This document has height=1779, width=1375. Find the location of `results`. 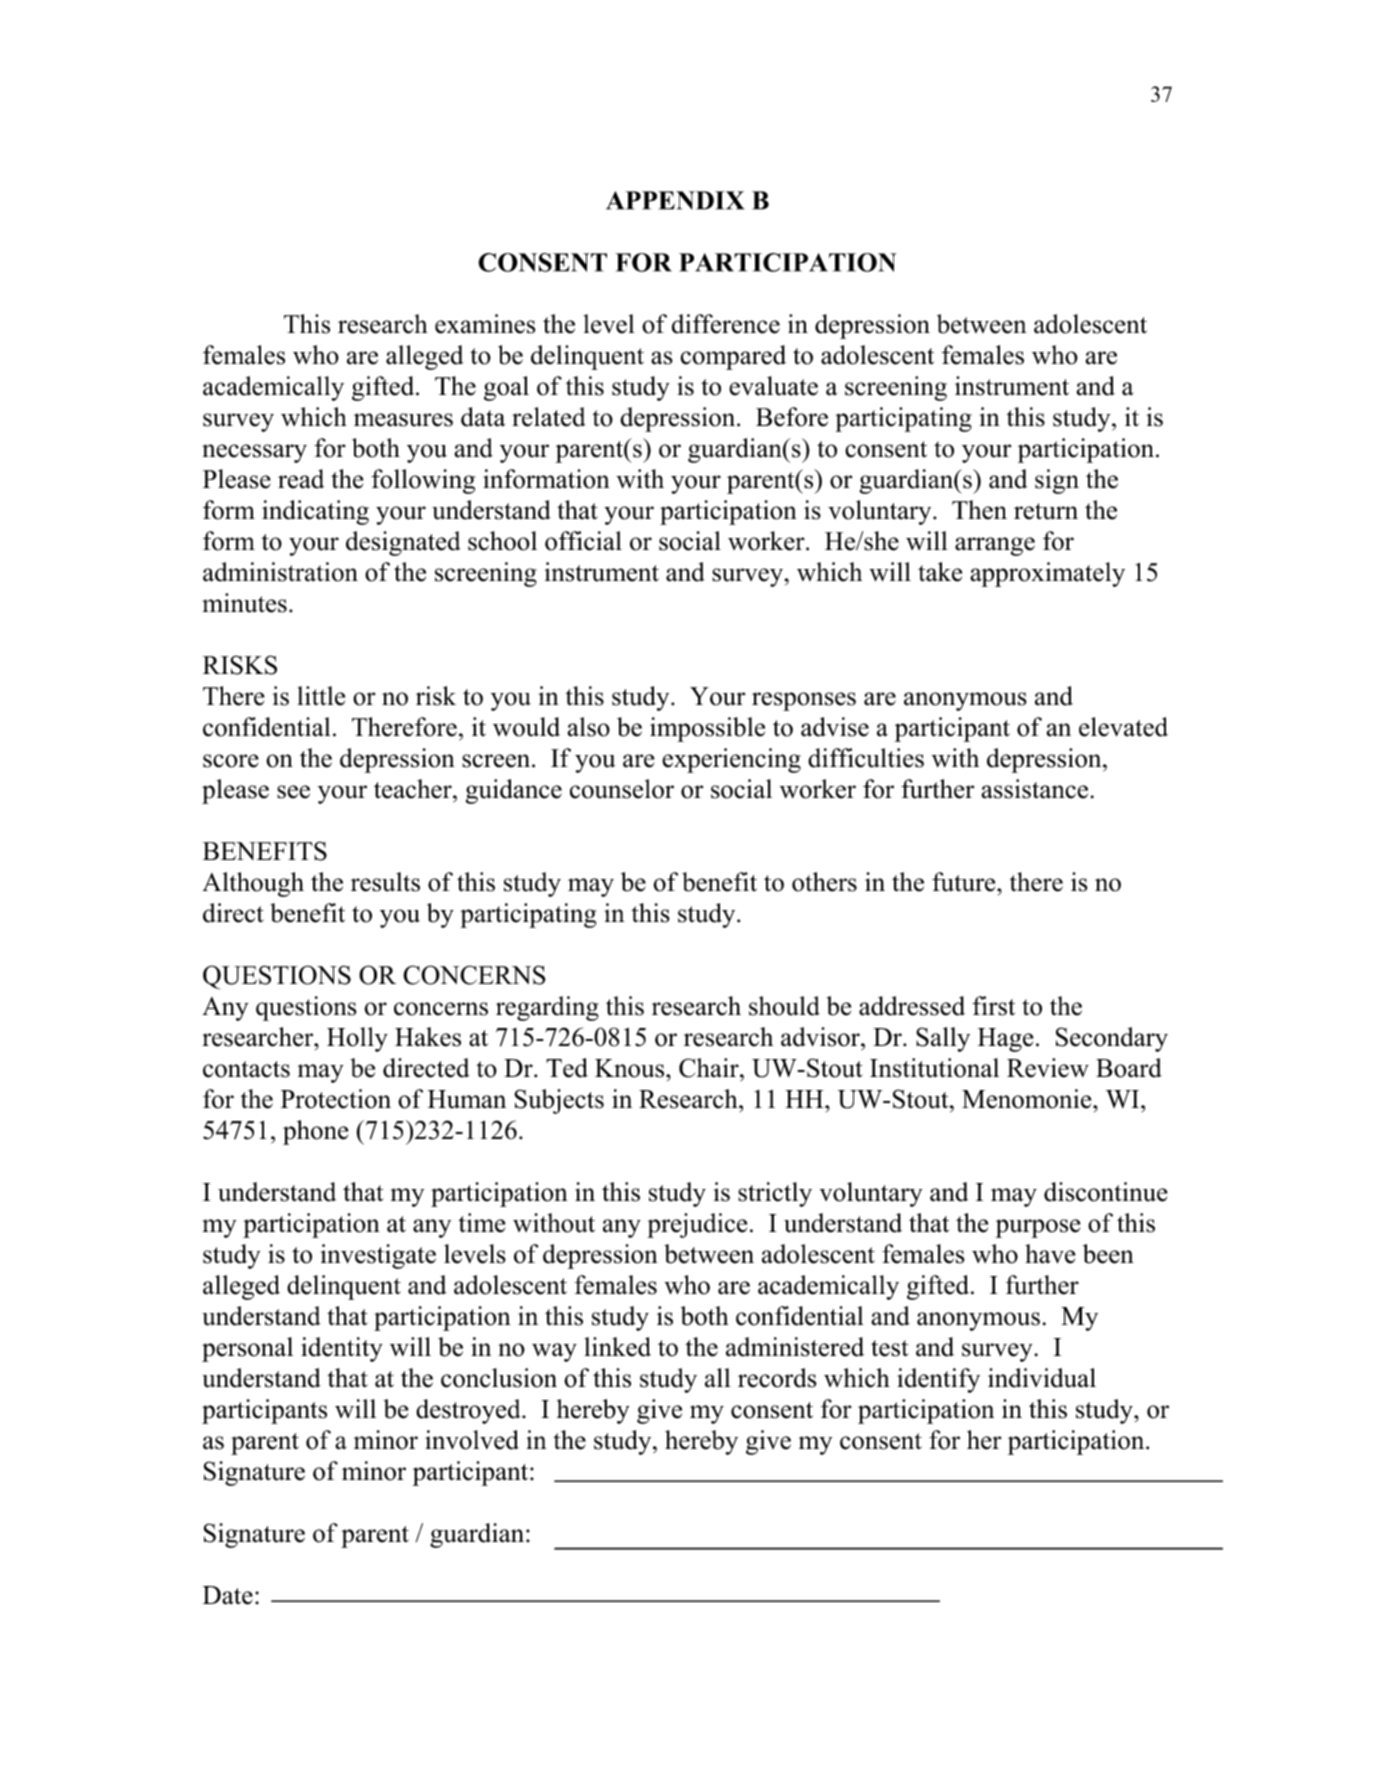

results is located at coordinates (385, 882).
